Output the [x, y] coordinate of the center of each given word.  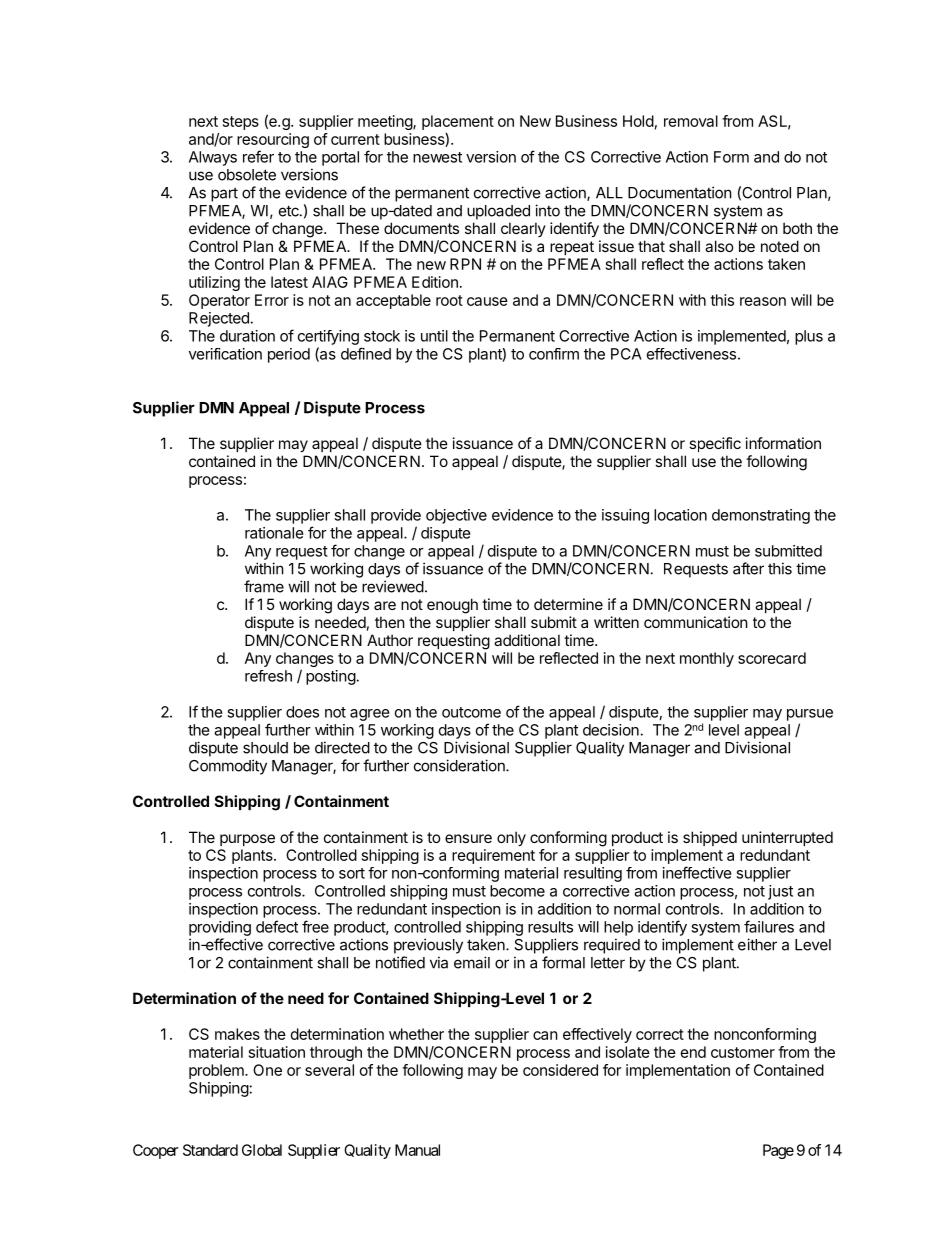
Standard [210, 1150]
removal [691, 121]
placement [458, 122]
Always [213, 158]
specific [715, 444]
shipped [710, 838]
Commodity [228, 767]
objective [456, 516]
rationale [274, 533]
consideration [460, 765]
